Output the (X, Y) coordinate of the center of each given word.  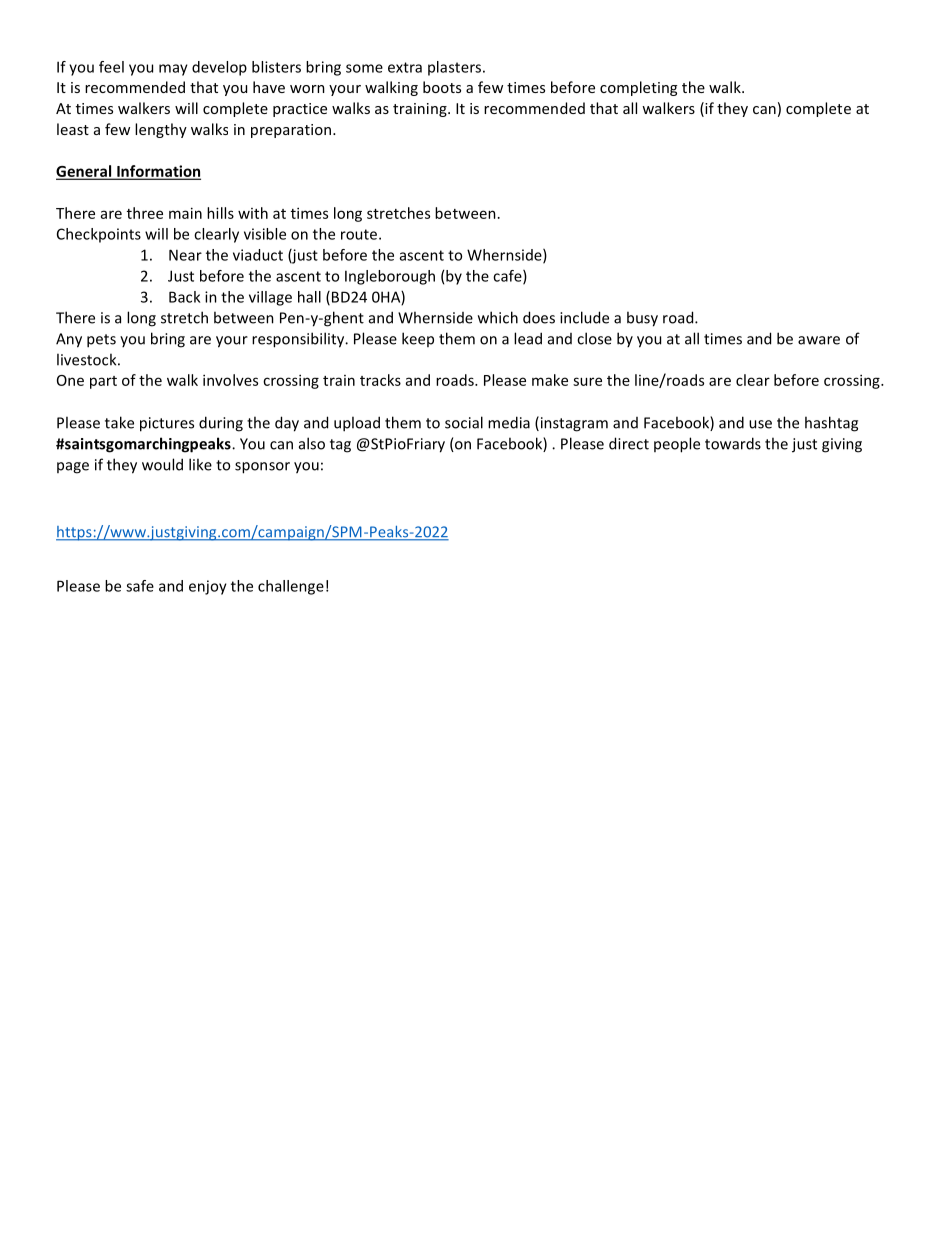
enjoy (208, 587)
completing (638, 88)
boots (442, 87)
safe (140, 586)
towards (733, 443)
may (173, 70)
